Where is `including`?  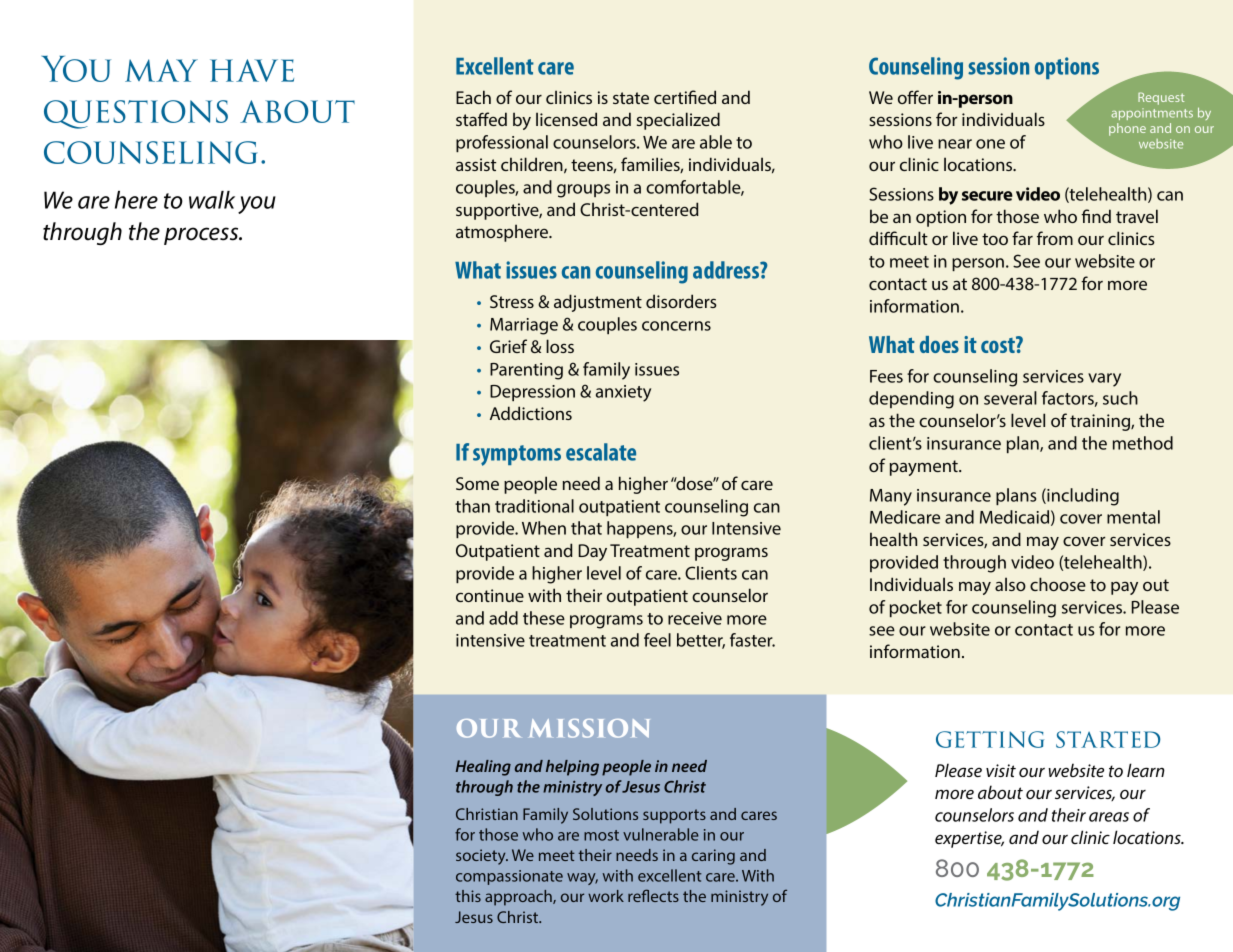
including is located at coordinates (1082, 497).
